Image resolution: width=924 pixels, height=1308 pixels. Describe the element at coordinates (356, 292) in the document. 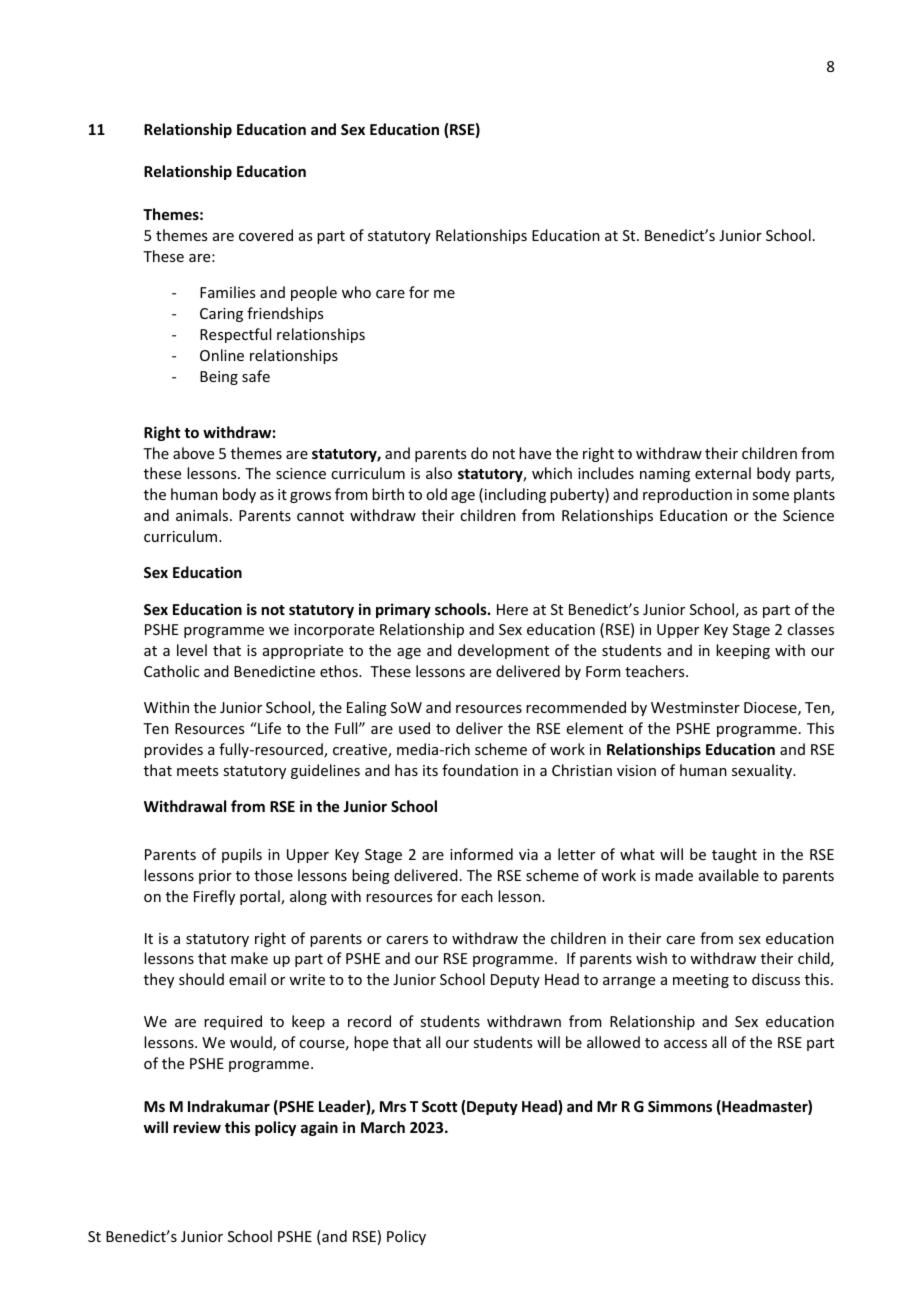

I see `who` at that location.
